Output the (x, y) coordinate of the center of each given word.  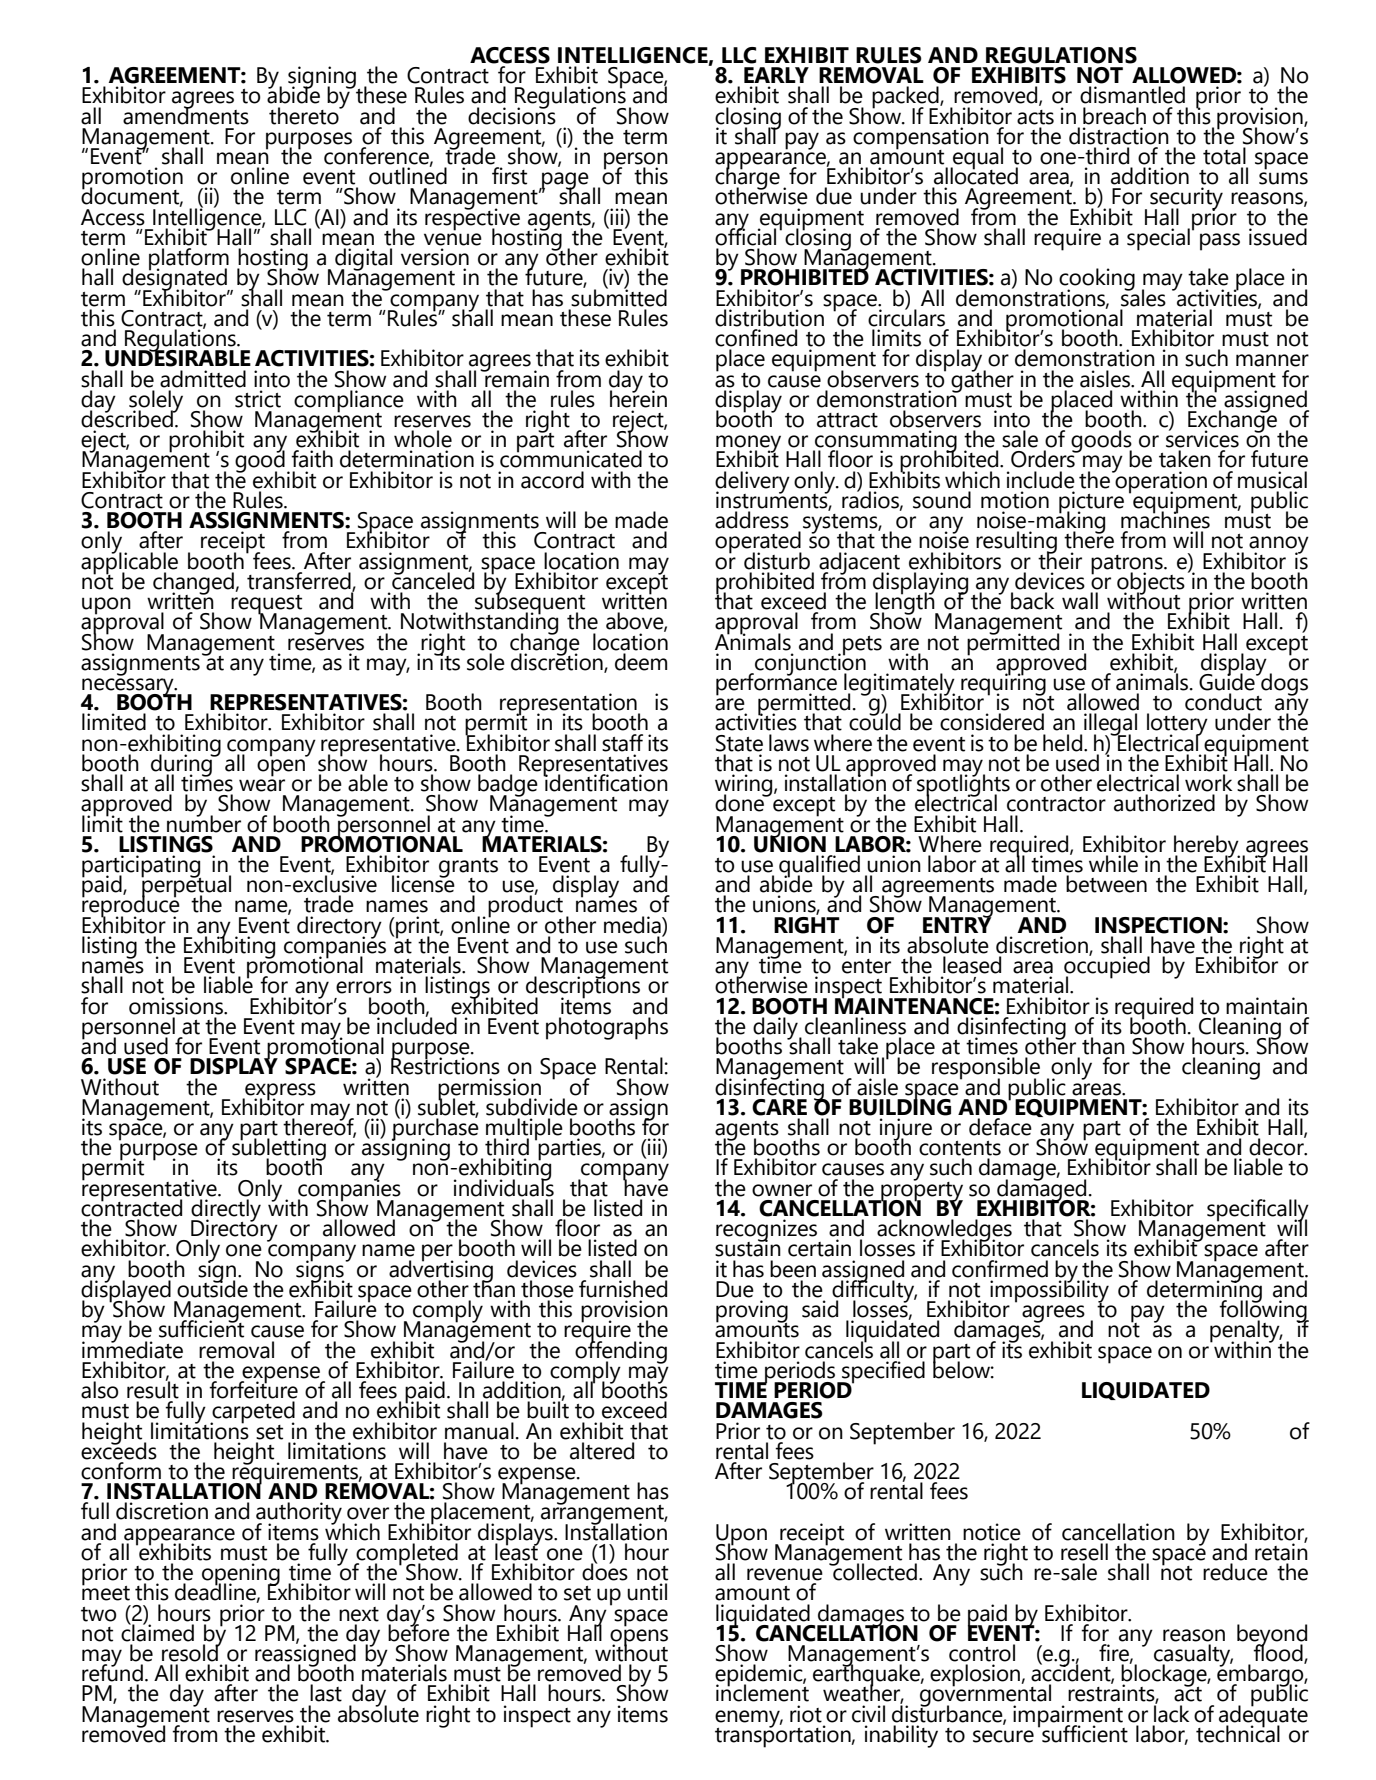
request (266, 606)
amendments (186, 114)
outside (212, 1288)
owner (782, 1190)
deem (641, 662)
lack (1171, 1713)
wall (1080, 601)
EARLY (776, 75)
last (326, 1693)
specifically (1258, 1211)
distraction (1119, 136)
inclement (762, 1692)
